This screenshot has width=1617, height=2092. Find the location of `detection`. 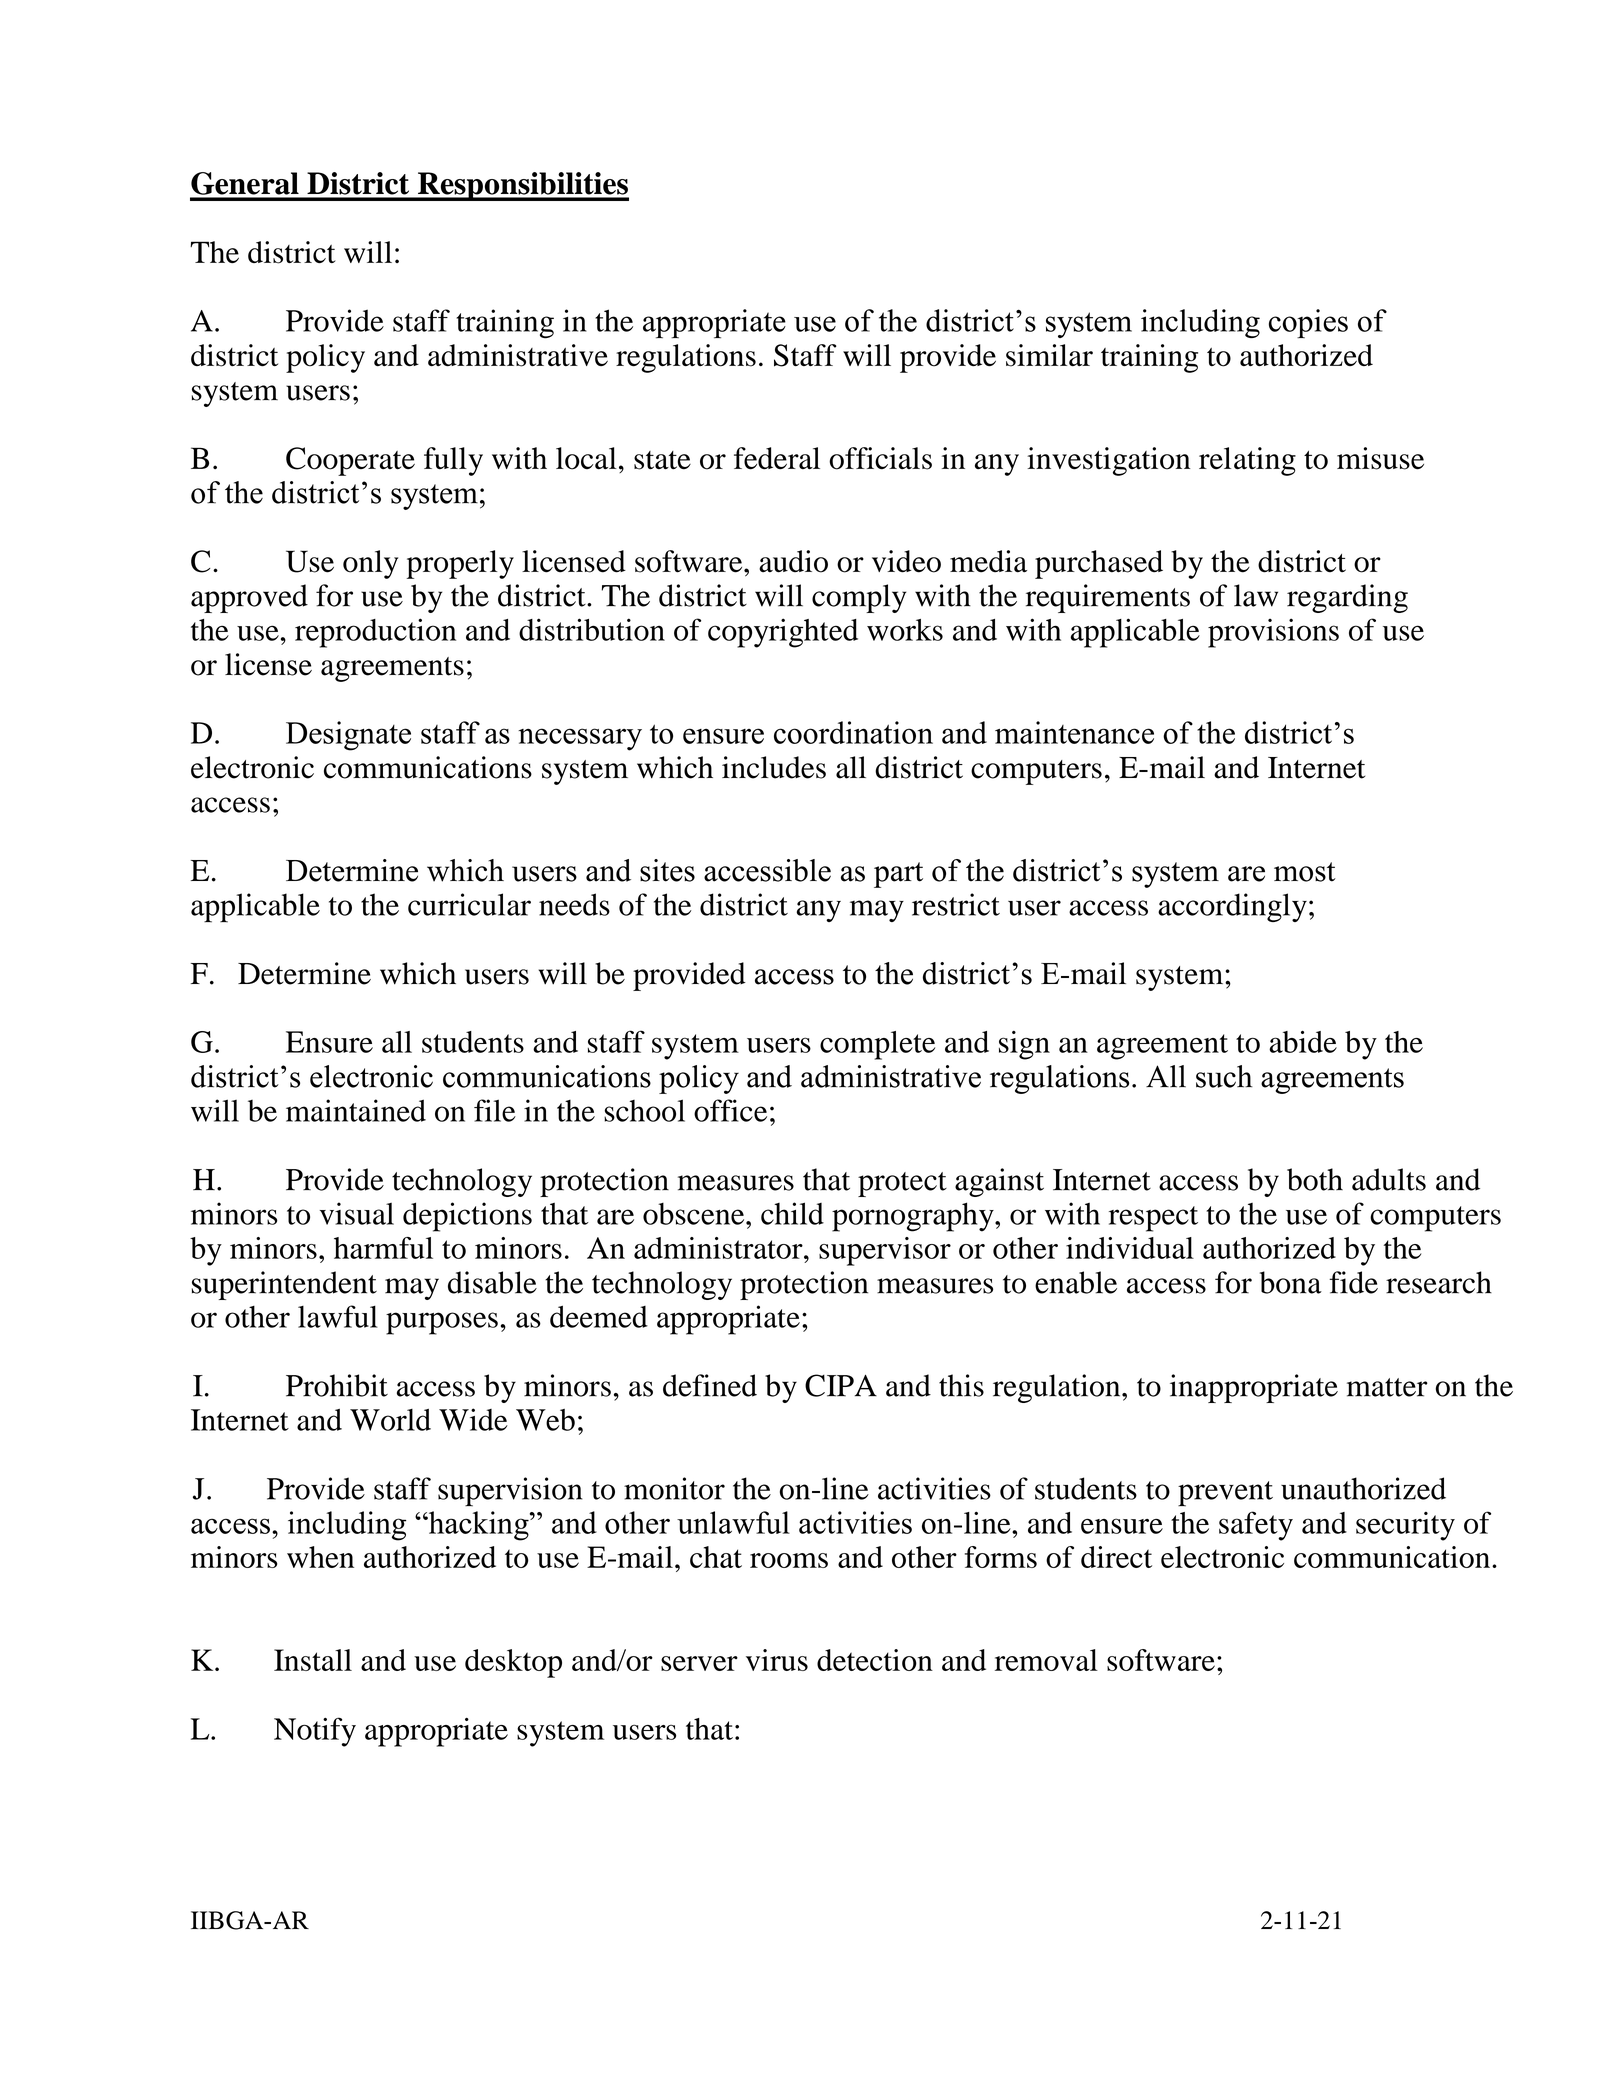

detection is located at coordinates (875, 1660).
